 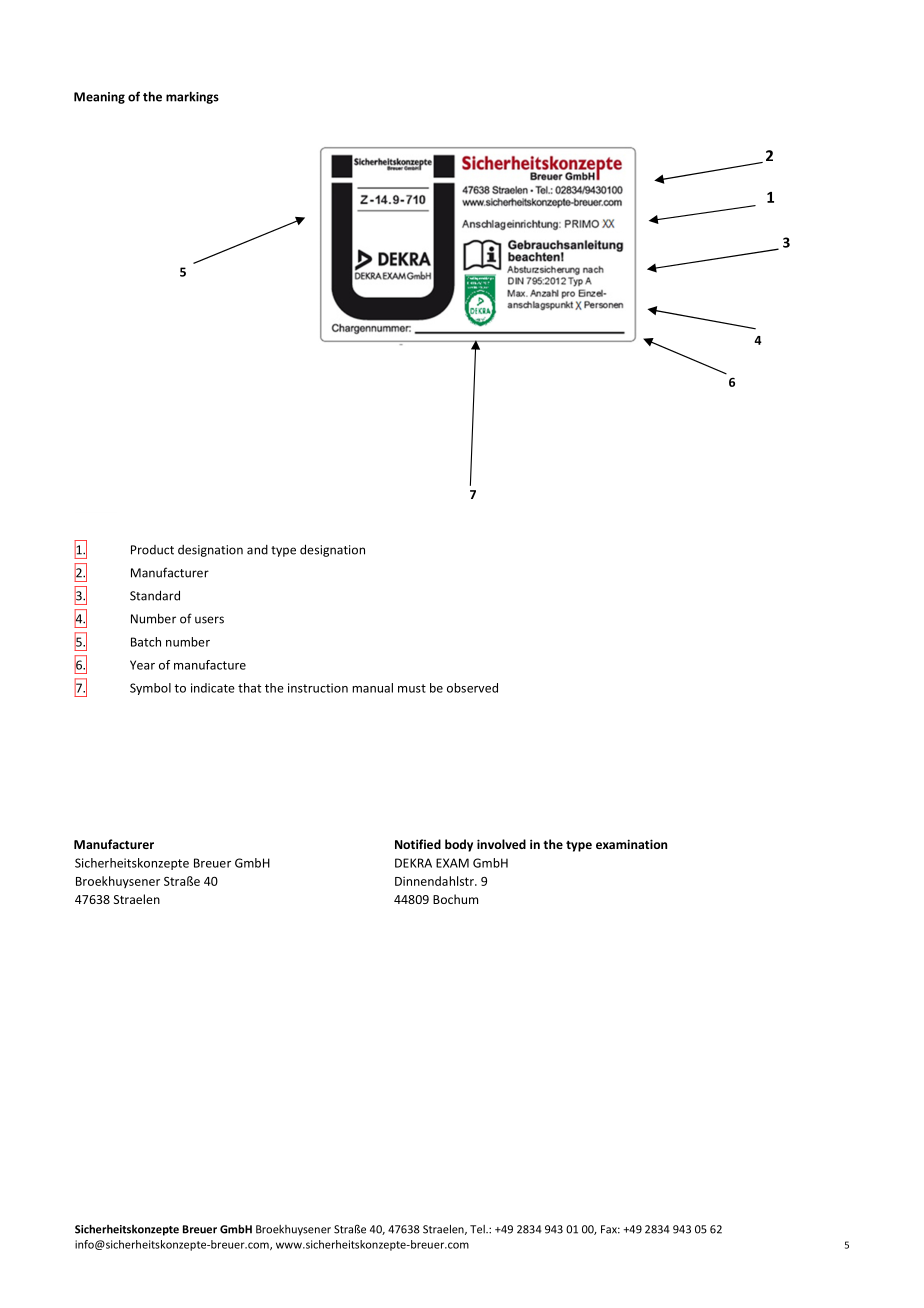 I want to click on Notified, so click(x=418, y=844).
